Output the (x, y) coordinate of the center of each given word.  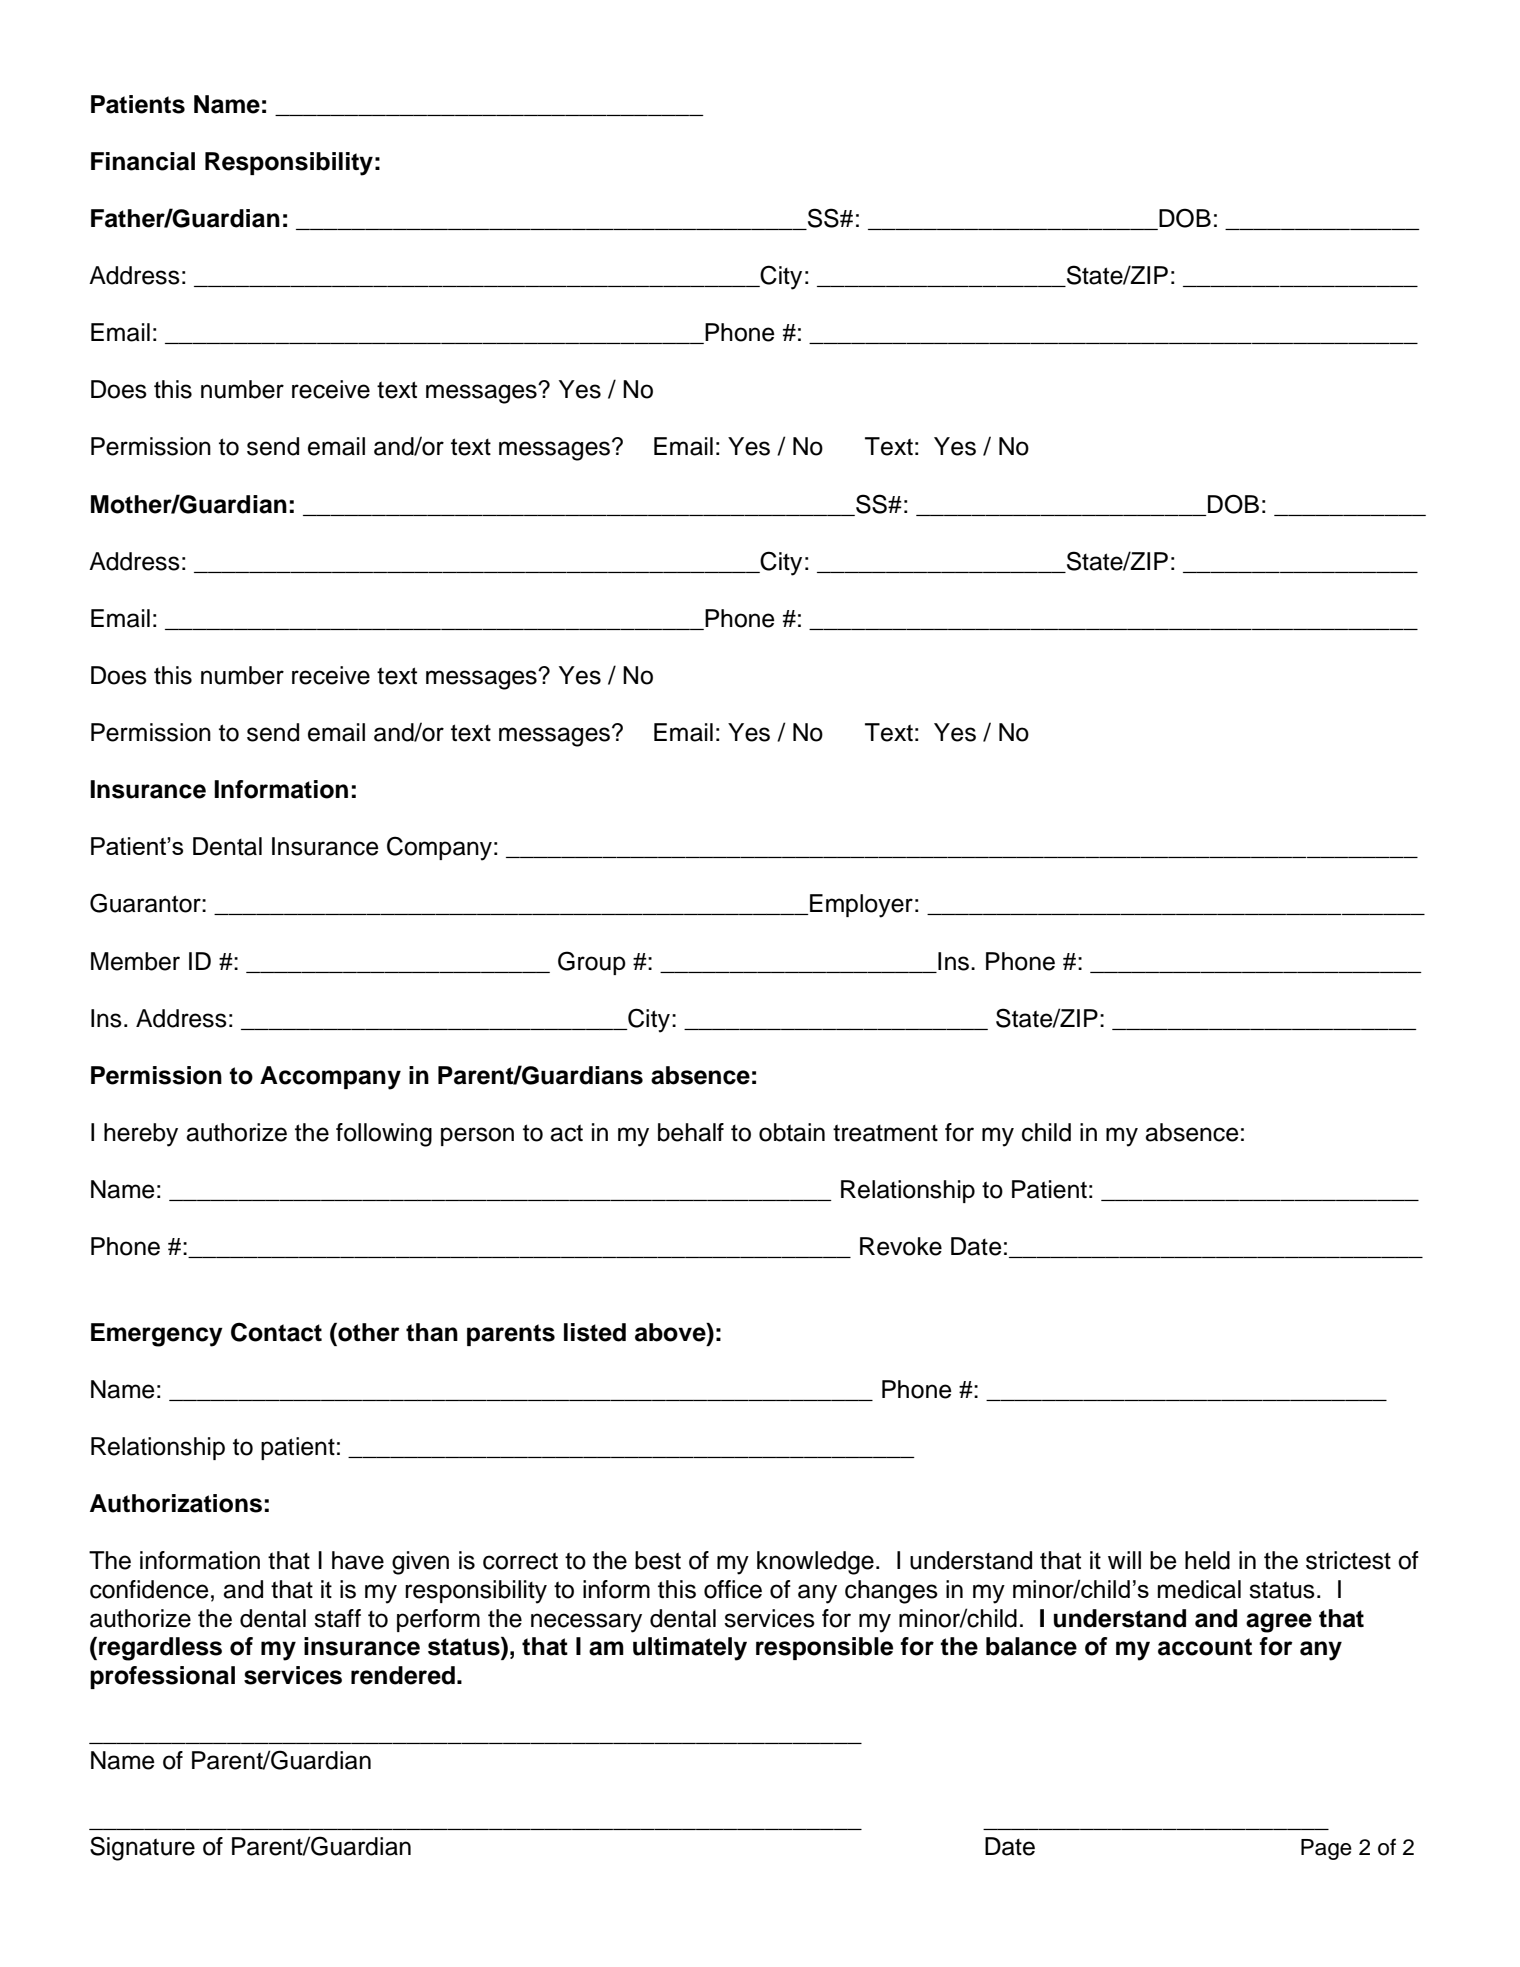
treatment (885, 1133)
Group (592, 963)
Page (1326, 1849)
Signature (142, 1848)
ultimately (690, 1649)
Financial (143, 161)
